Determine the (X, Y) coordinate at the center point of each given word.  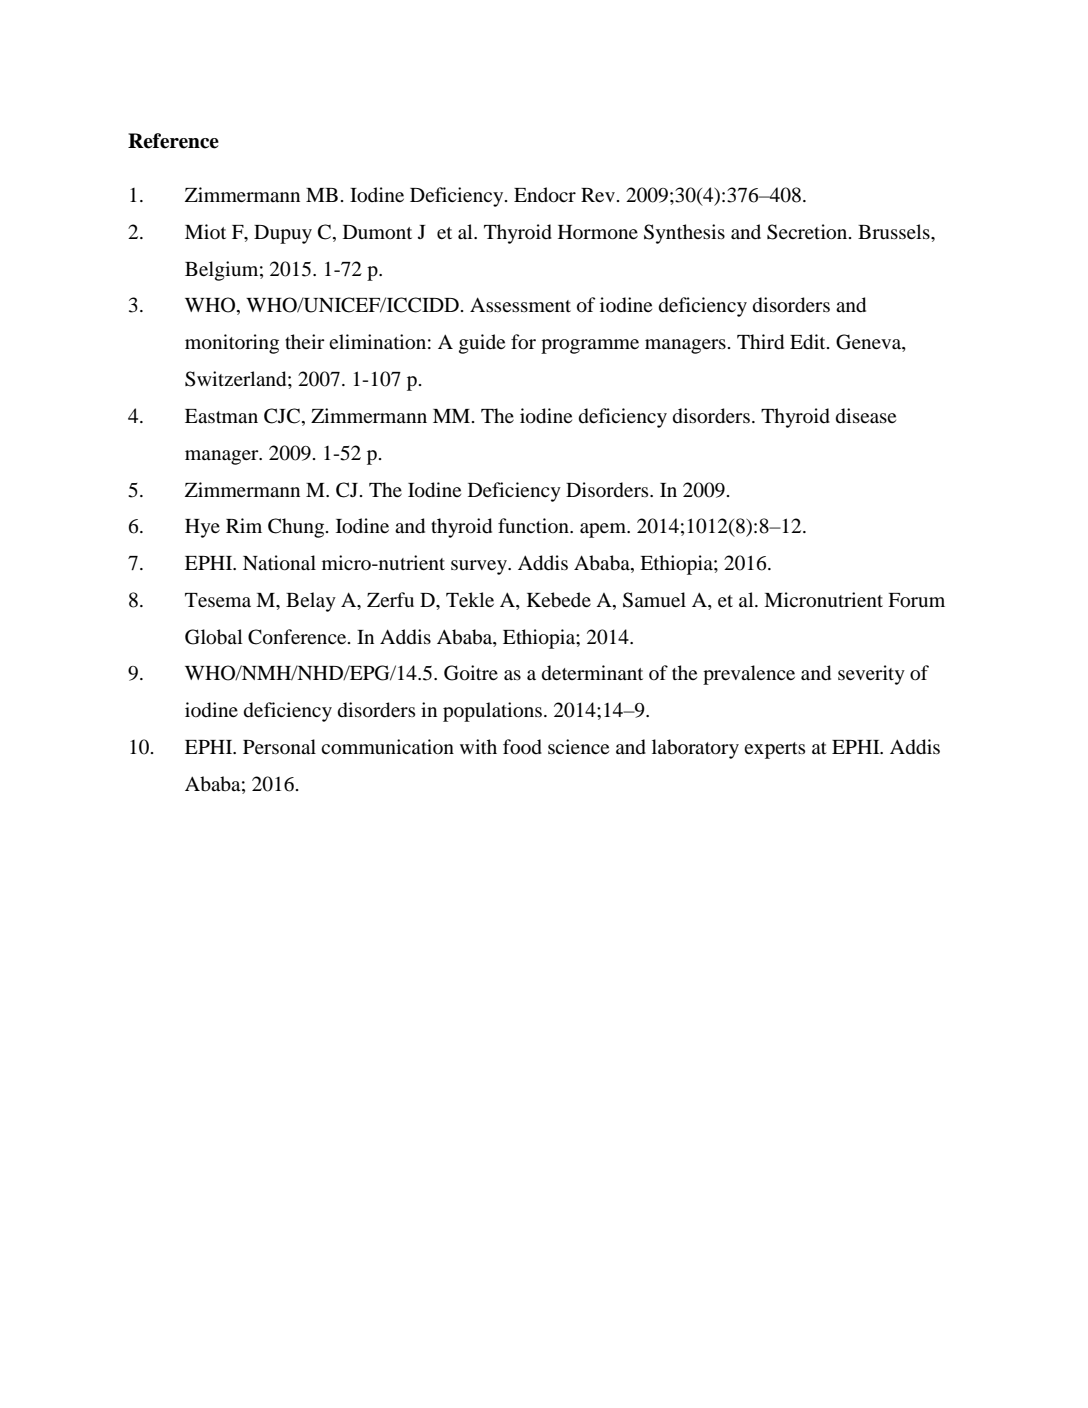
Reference (173, 141)
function (534, 525)
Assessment (520, 304)
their (305, 341)
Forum (916, 600)
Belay (311, 602)
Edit (809, 342)
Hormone (598, 232)
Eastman (221, 416)
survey (480, 567)
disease (866, 416)
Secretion (808, 232)
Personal (279, 746)
